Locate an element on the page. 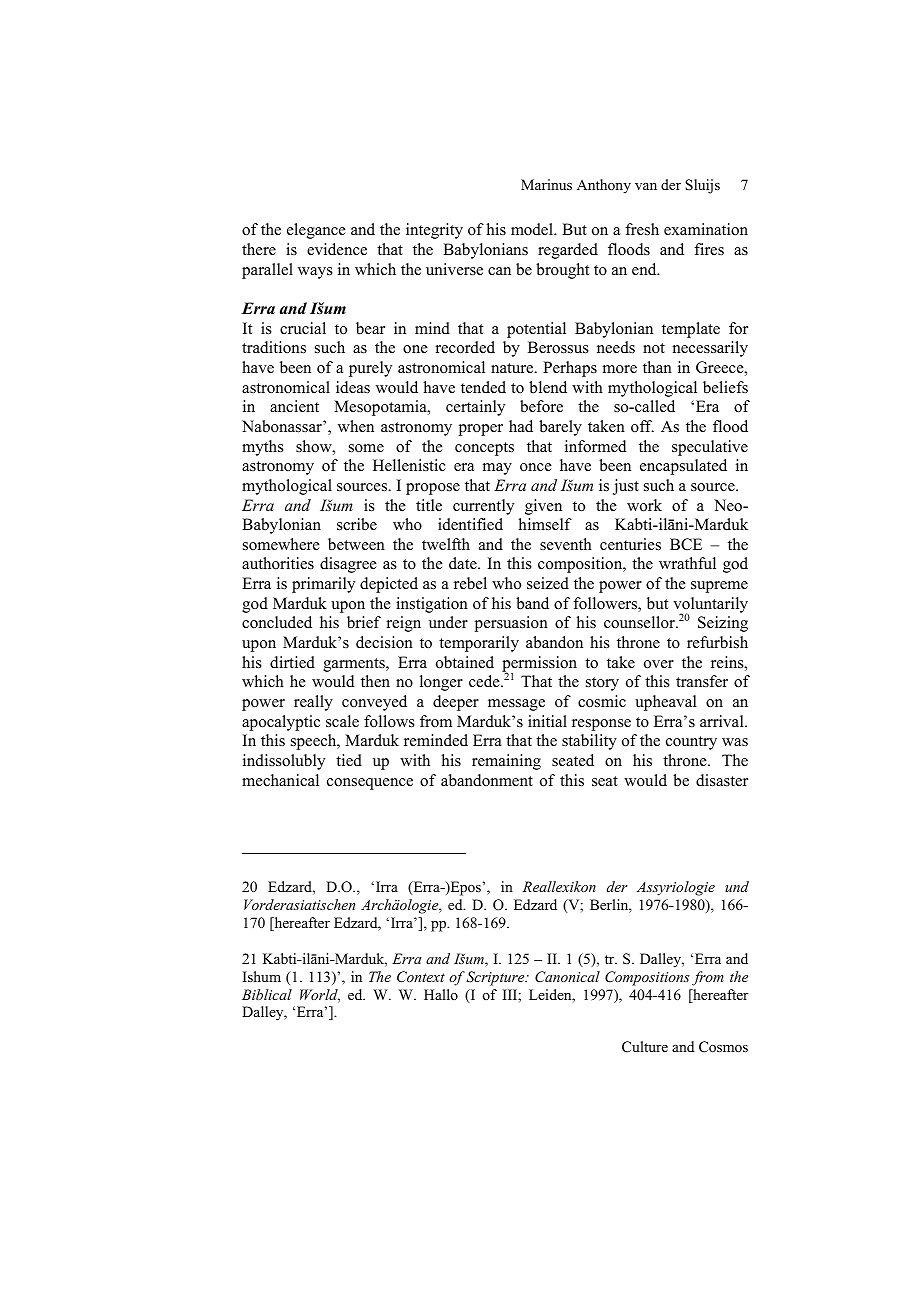 The width and height of the document is (924, 1308). certainly is located at coordinates (475, 408).
